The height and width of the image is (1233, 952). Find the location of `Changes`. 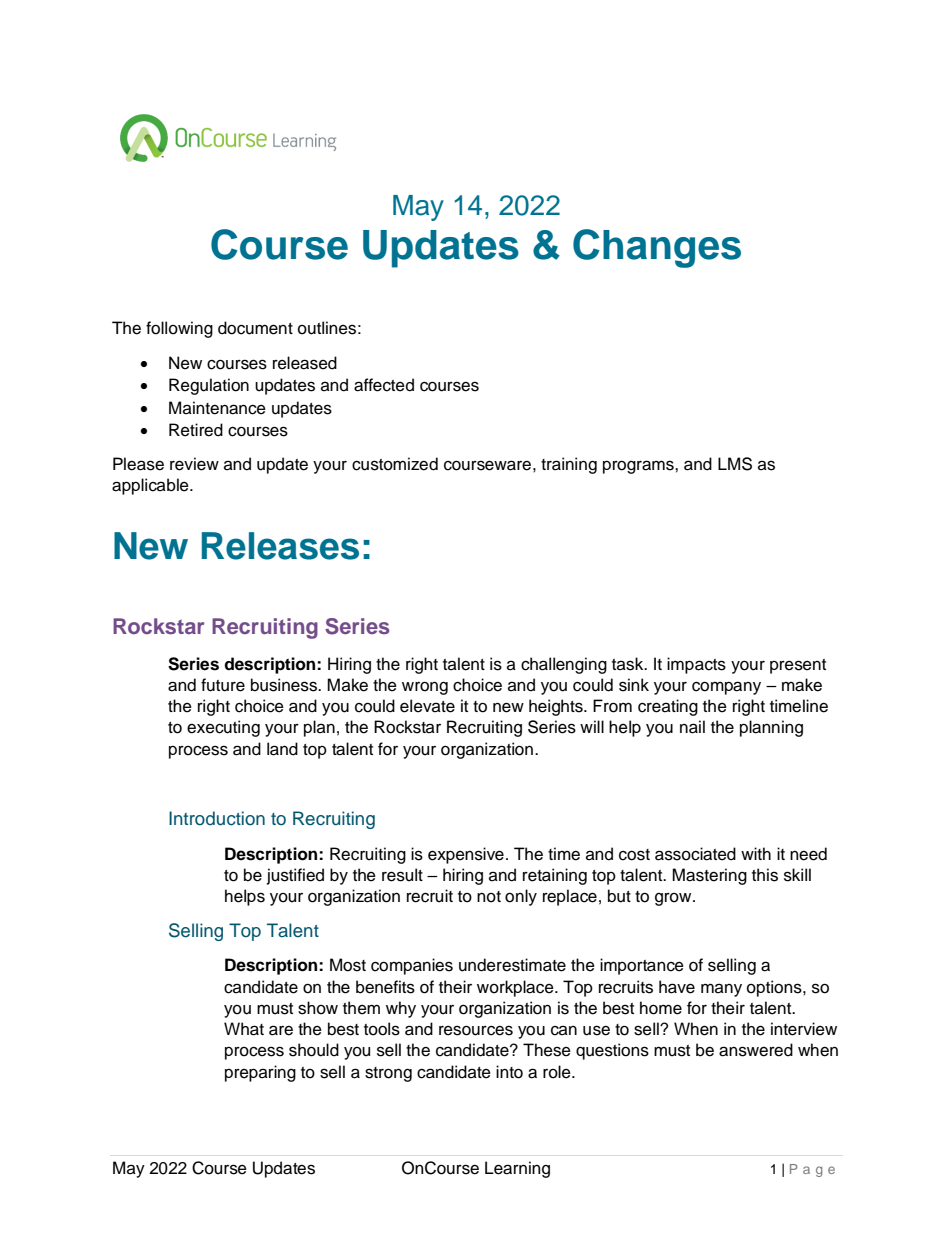

Changes is located at coordinates (657, 248).
